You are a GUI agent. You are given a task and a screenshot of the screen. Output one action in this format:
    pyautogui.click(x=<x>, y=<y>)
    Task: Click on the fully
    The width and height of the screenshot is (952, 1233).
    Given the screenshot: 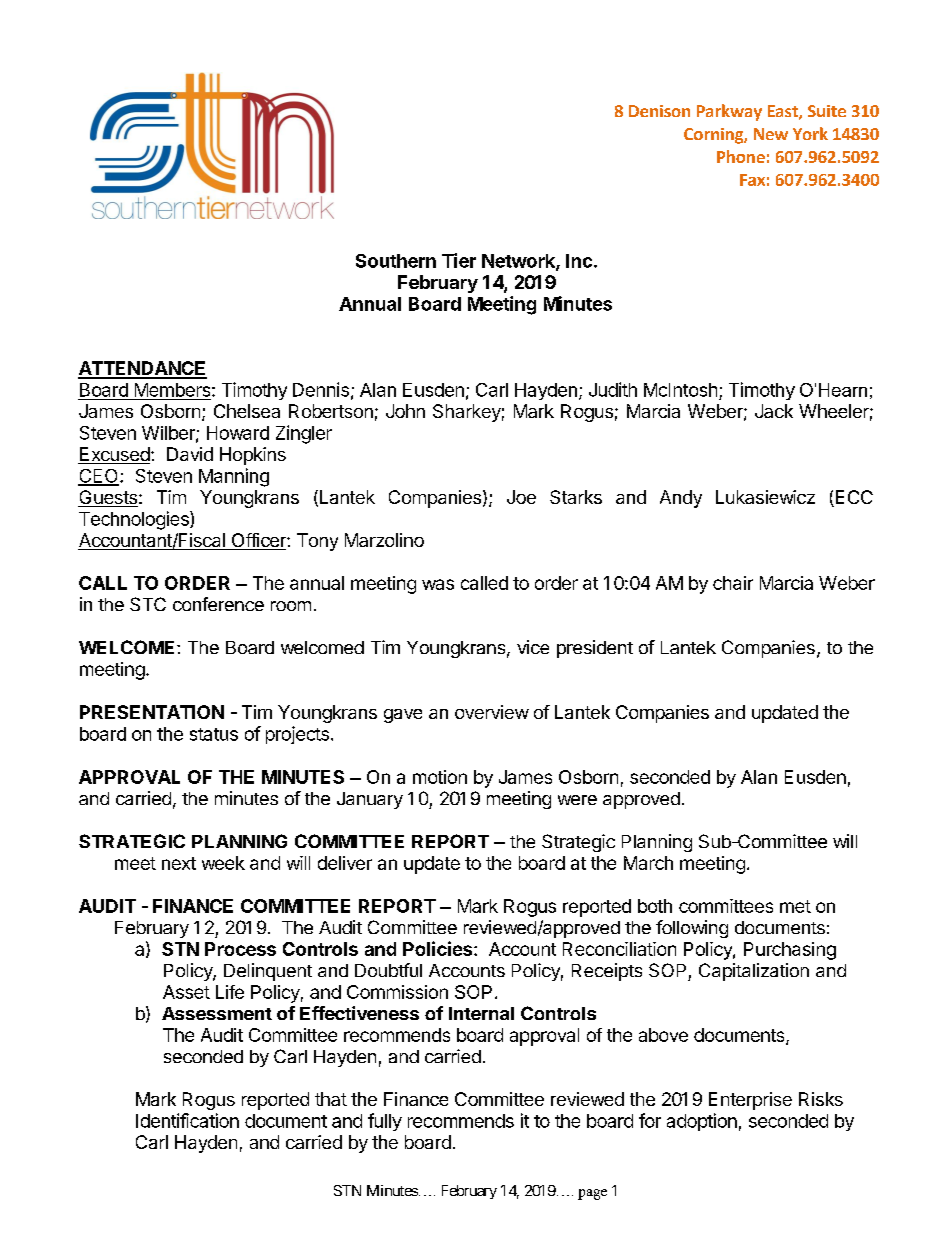 What is the action you would take?
    pyautogui.click(x=385, y=1122)
